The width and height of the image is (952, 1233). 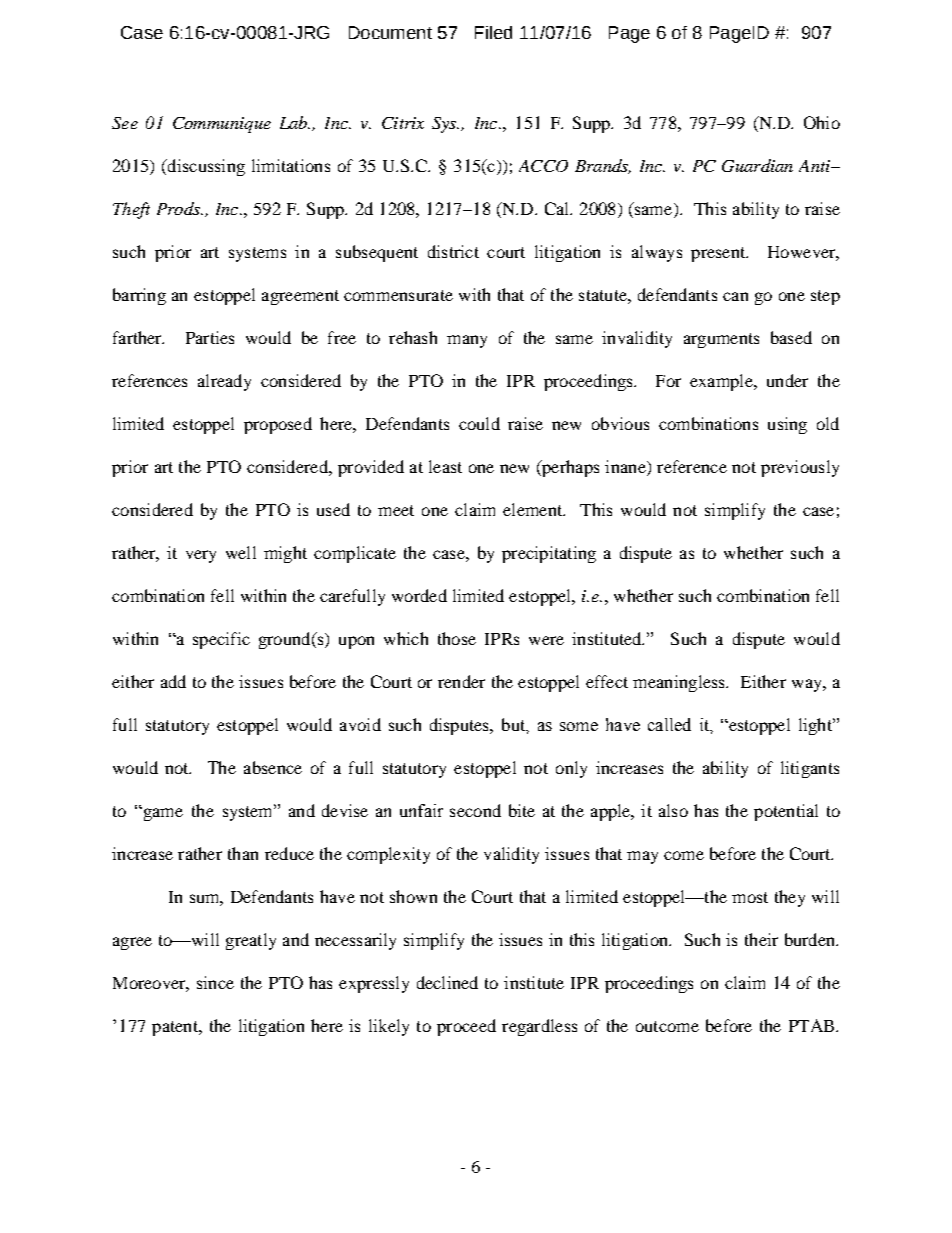 I want to click on render, so click(x=461, y=681).
